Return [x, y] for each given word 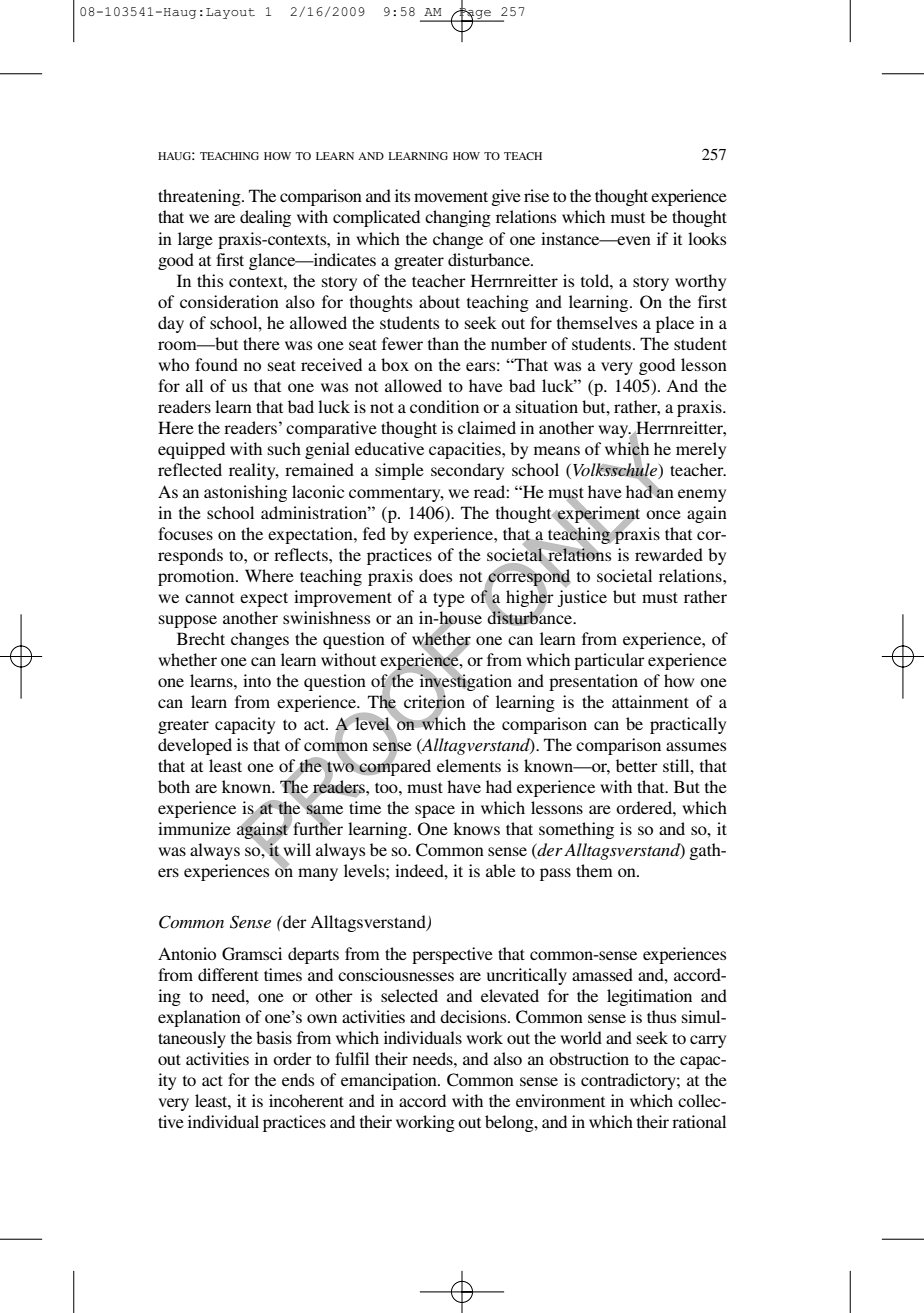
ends [298, 1079]
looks [707, 238]
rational [699, 1121]
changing [458, 218]
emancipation [390, 1081]
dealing [265, 218]
